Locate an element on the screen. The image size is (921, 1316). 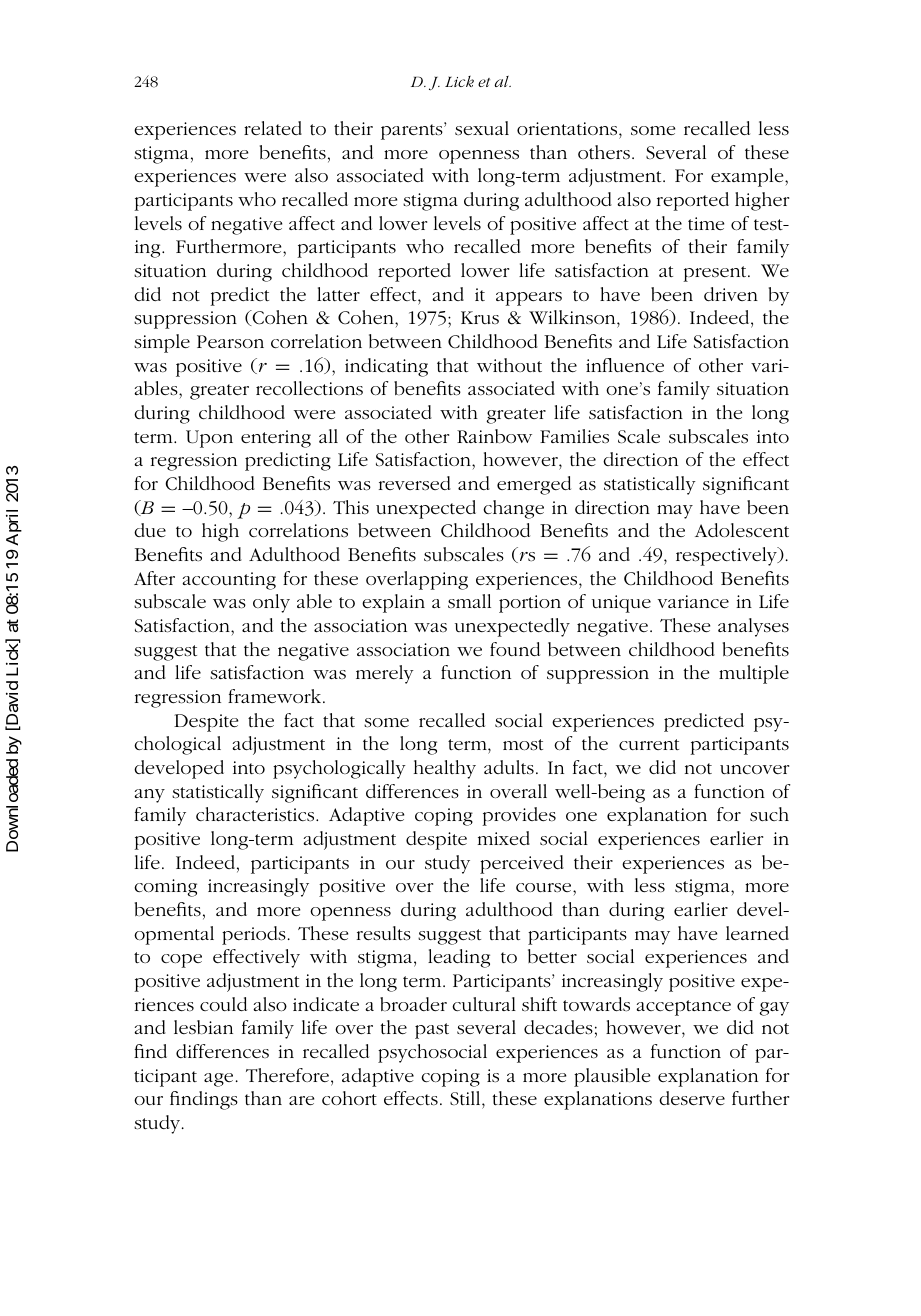
change is located at coordinates (513, 509).
